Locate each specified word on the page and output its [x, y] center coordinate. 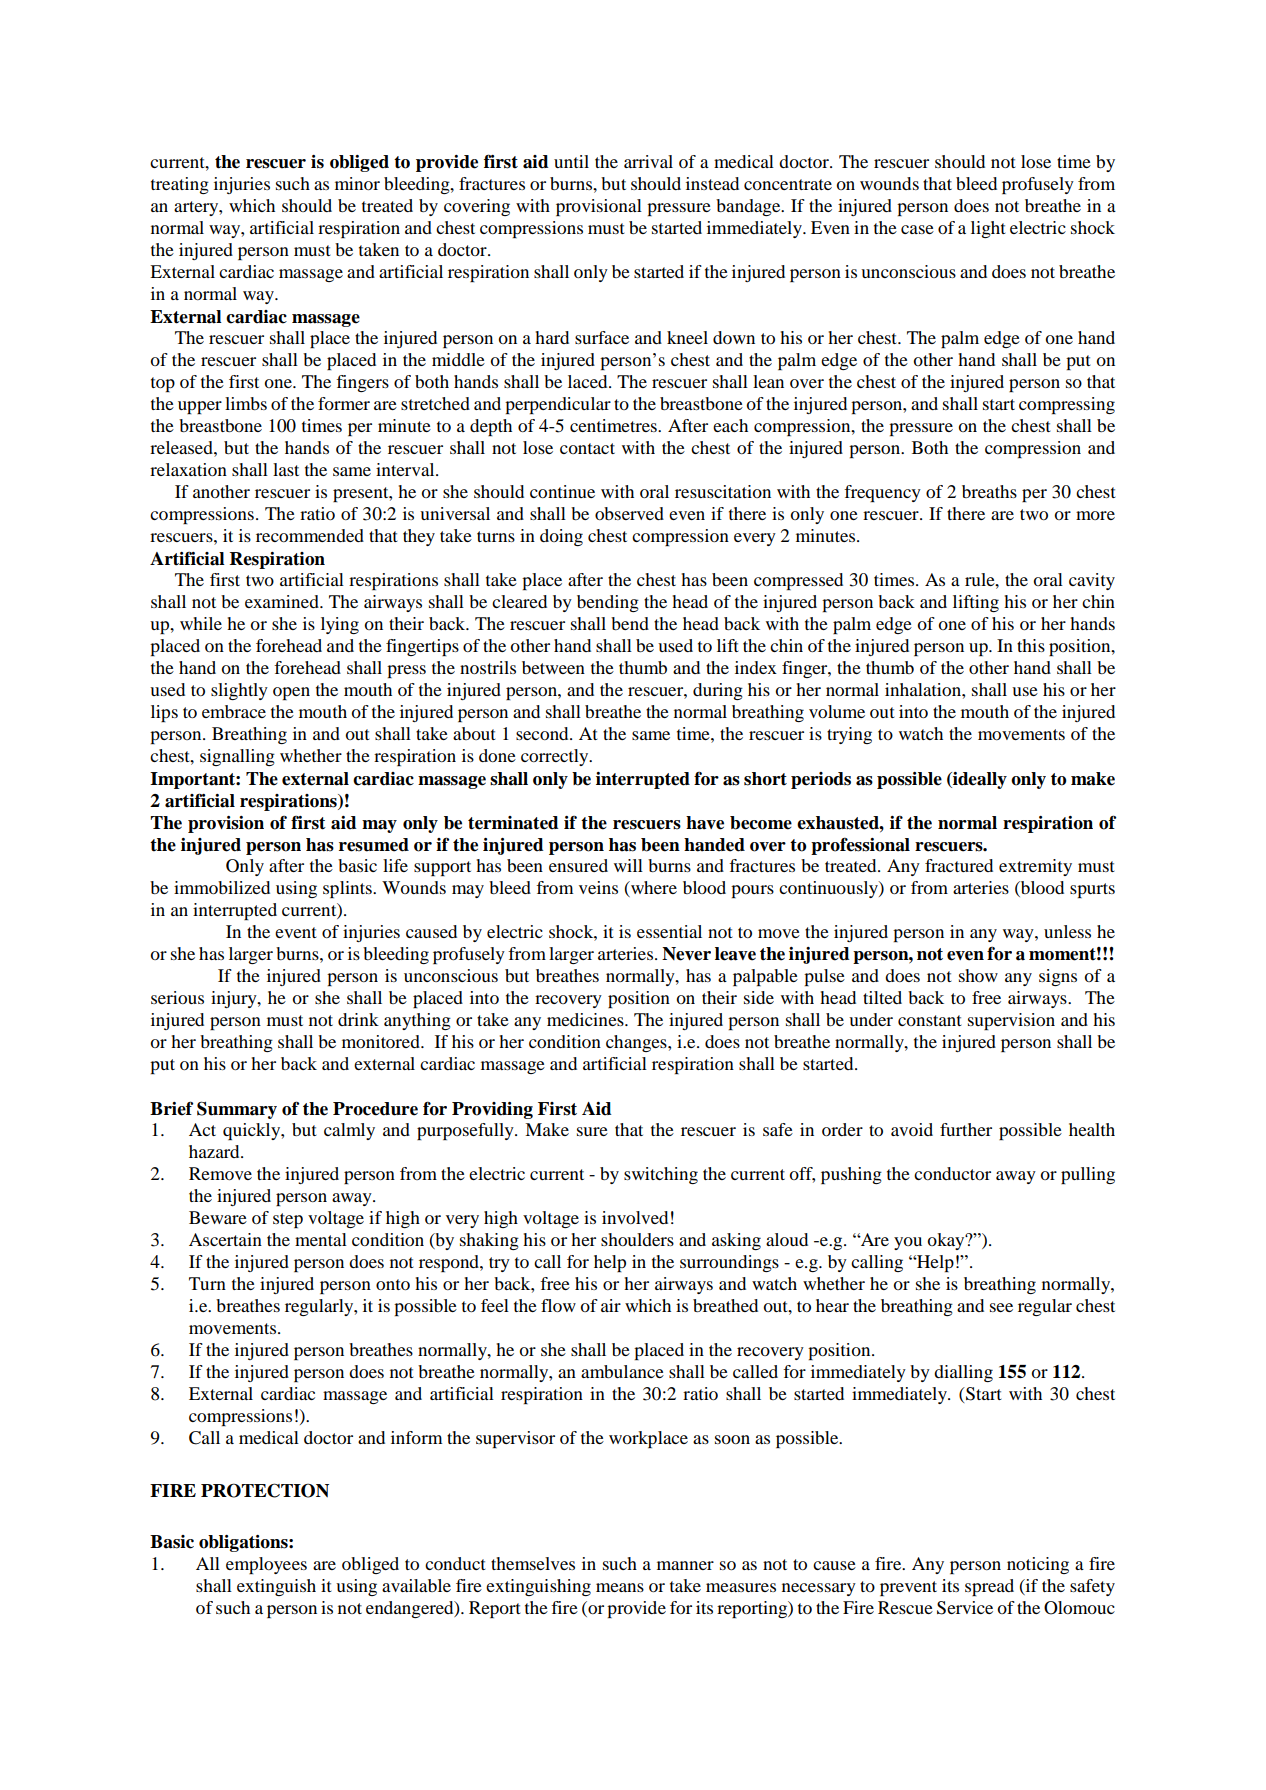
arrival [648, 161]
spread [989, 1587]
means [620, 1587]
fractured [959, 865]
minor [357, 183]
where [653, 889]
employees [266, 1565]
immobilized [222, 887]
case [917, 229]
